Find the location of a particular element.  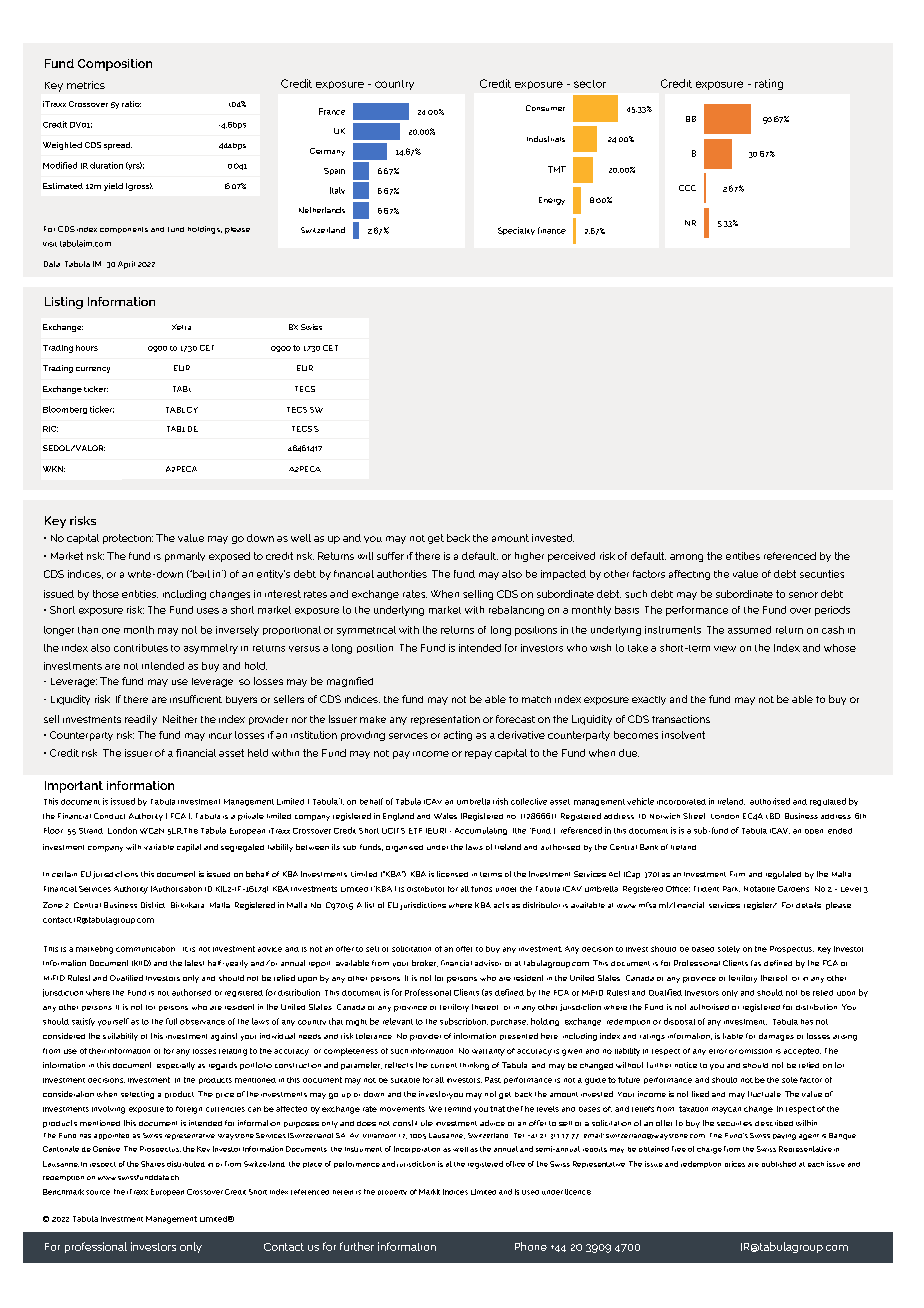

based is located at coordinates (703, 949).
